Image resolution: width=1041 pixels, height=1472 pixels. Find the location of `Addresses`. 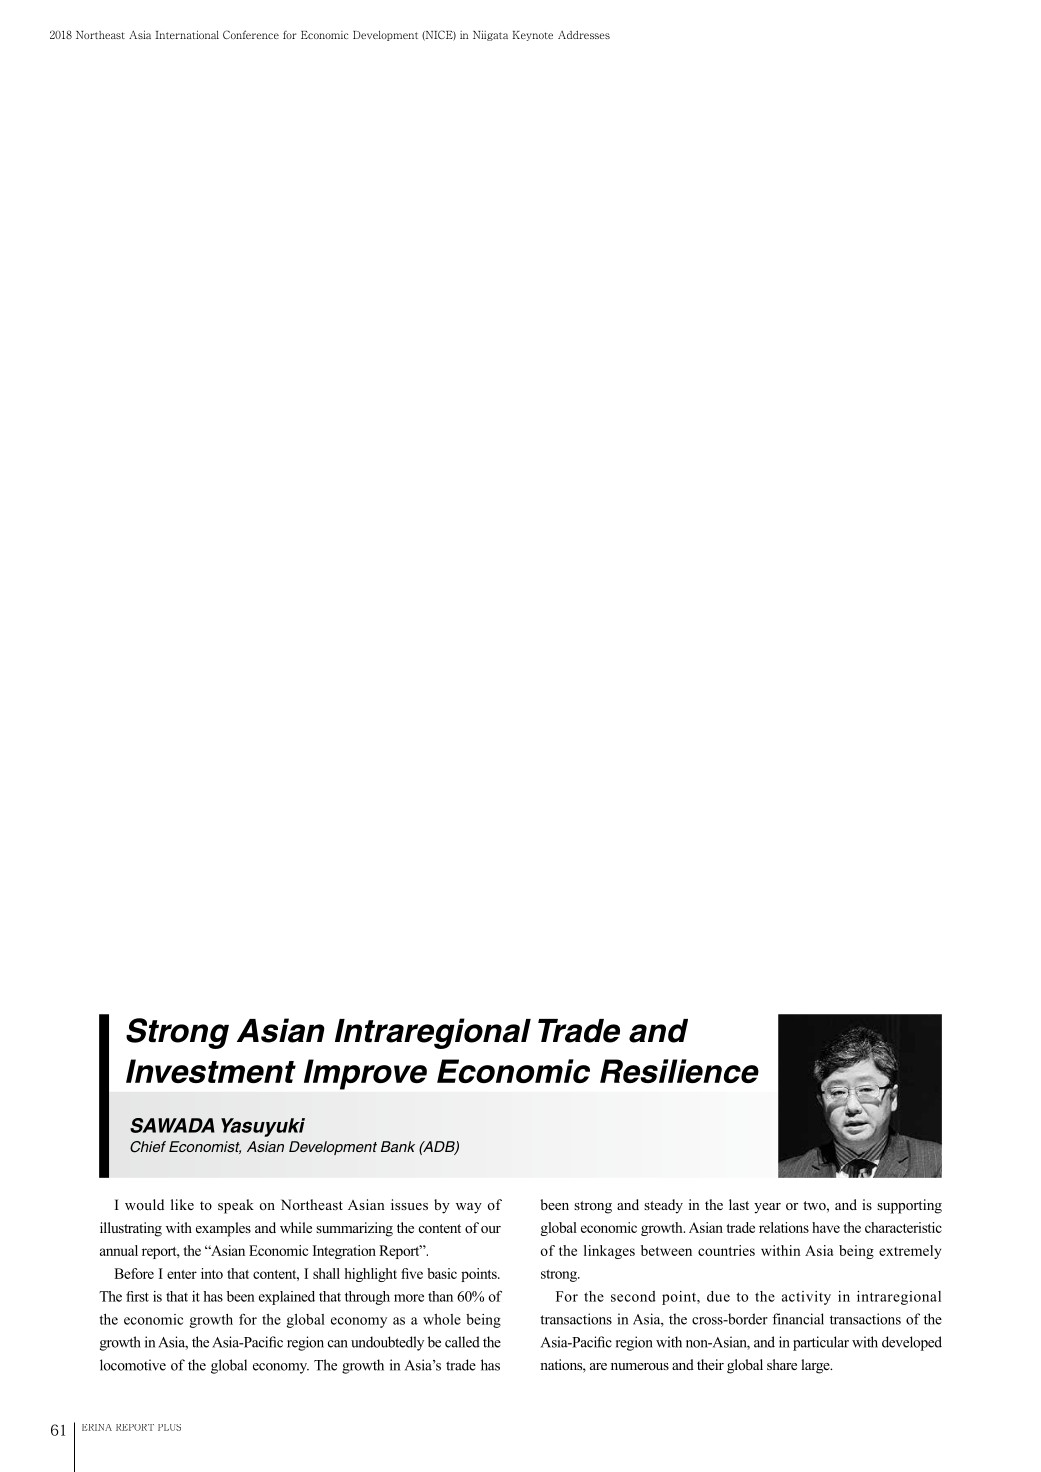

Addresses is located at coordinates (584, 35).
